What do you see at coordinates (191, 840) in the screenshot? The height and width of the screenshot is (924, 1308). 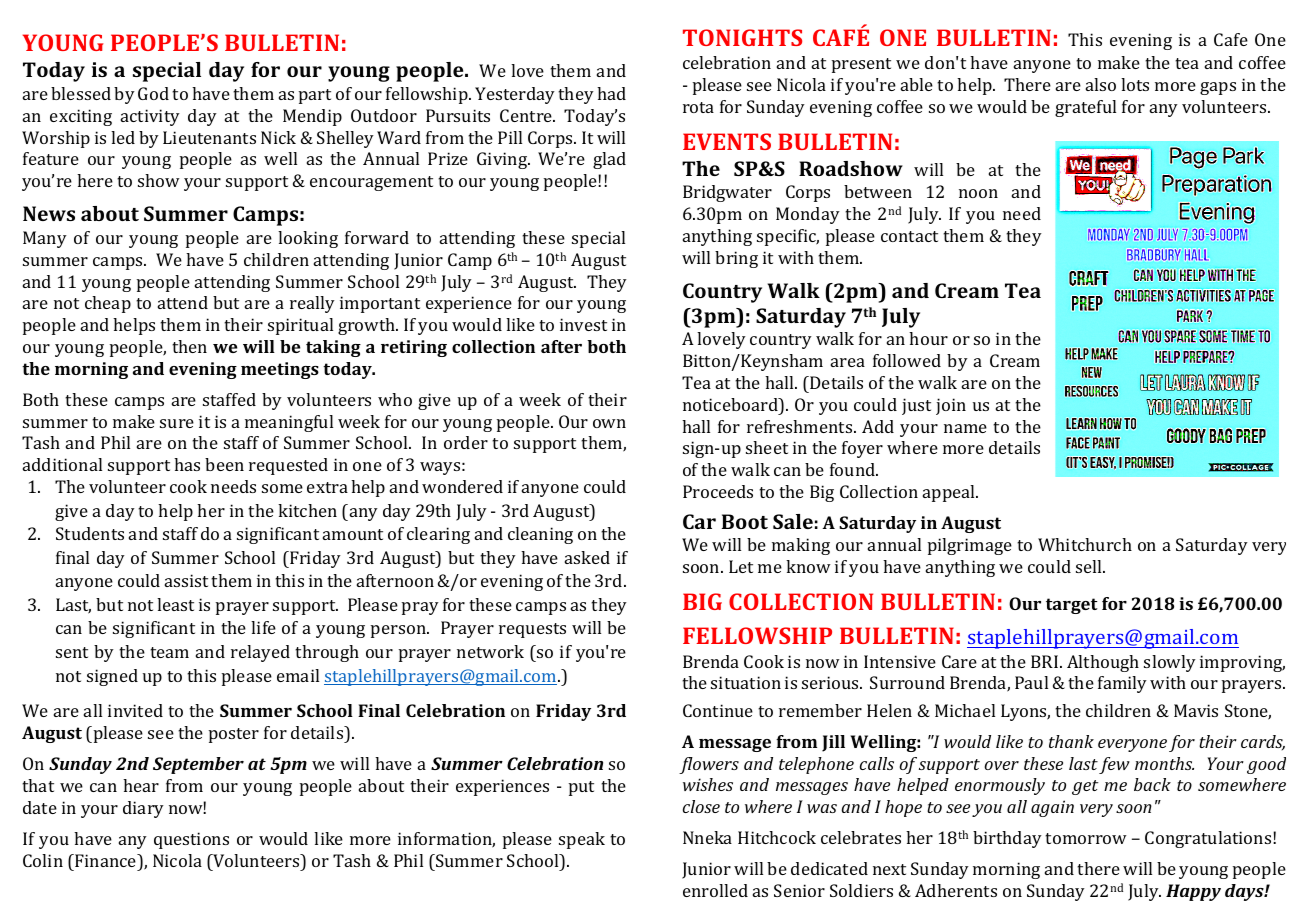 I see `questions` at bounding box center [191, 840].
